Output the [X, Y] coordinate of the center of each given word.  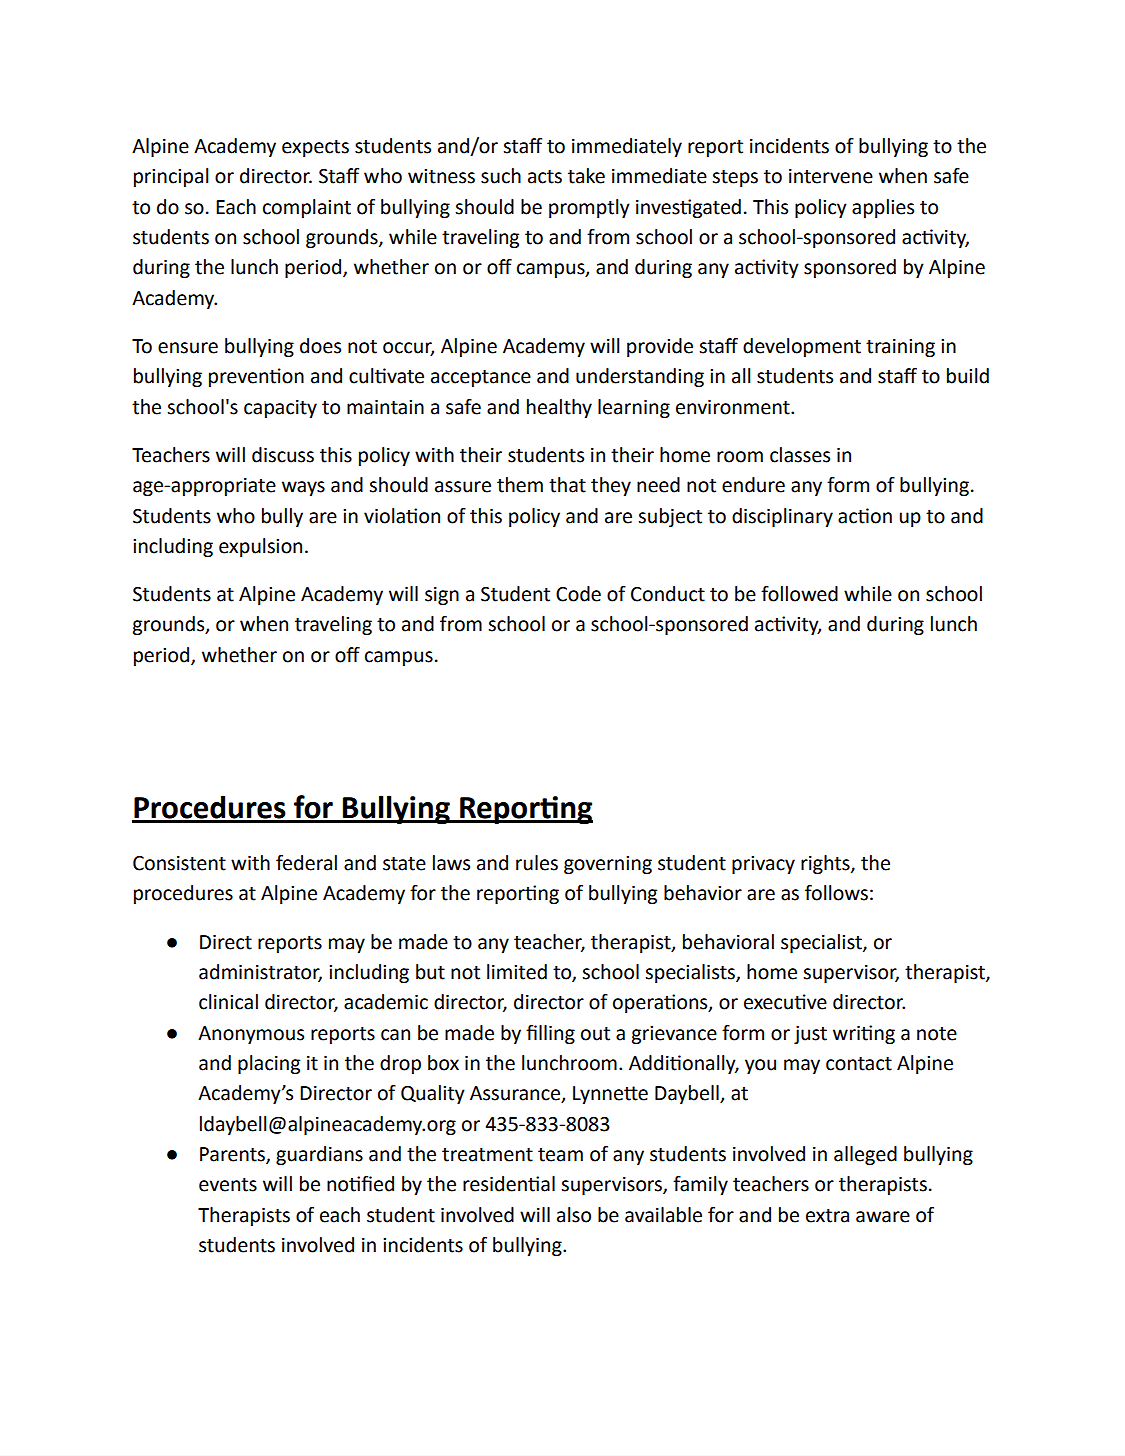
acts [545, 177]
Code [578, 594]
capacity [280, 409]
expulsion [260, 547]
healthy [559, 408]
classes [800, 455]
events [228, 1185]
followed [799, 594]
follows [836, 893]
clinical [228, 1002]
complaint [307, 208]
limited [517, 972]
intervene [831, 176]
